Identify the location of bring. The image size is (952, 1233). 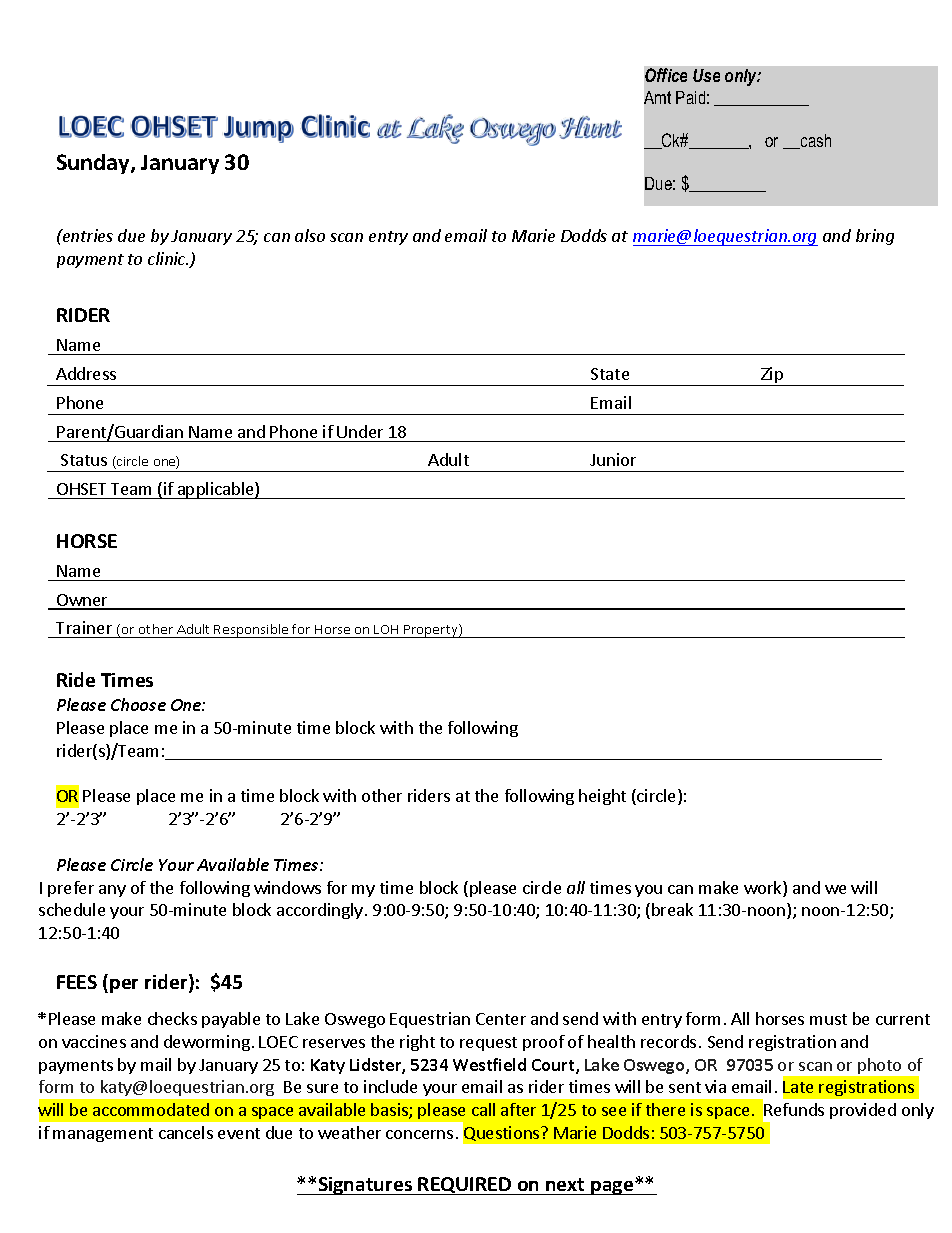
(875, 237).
